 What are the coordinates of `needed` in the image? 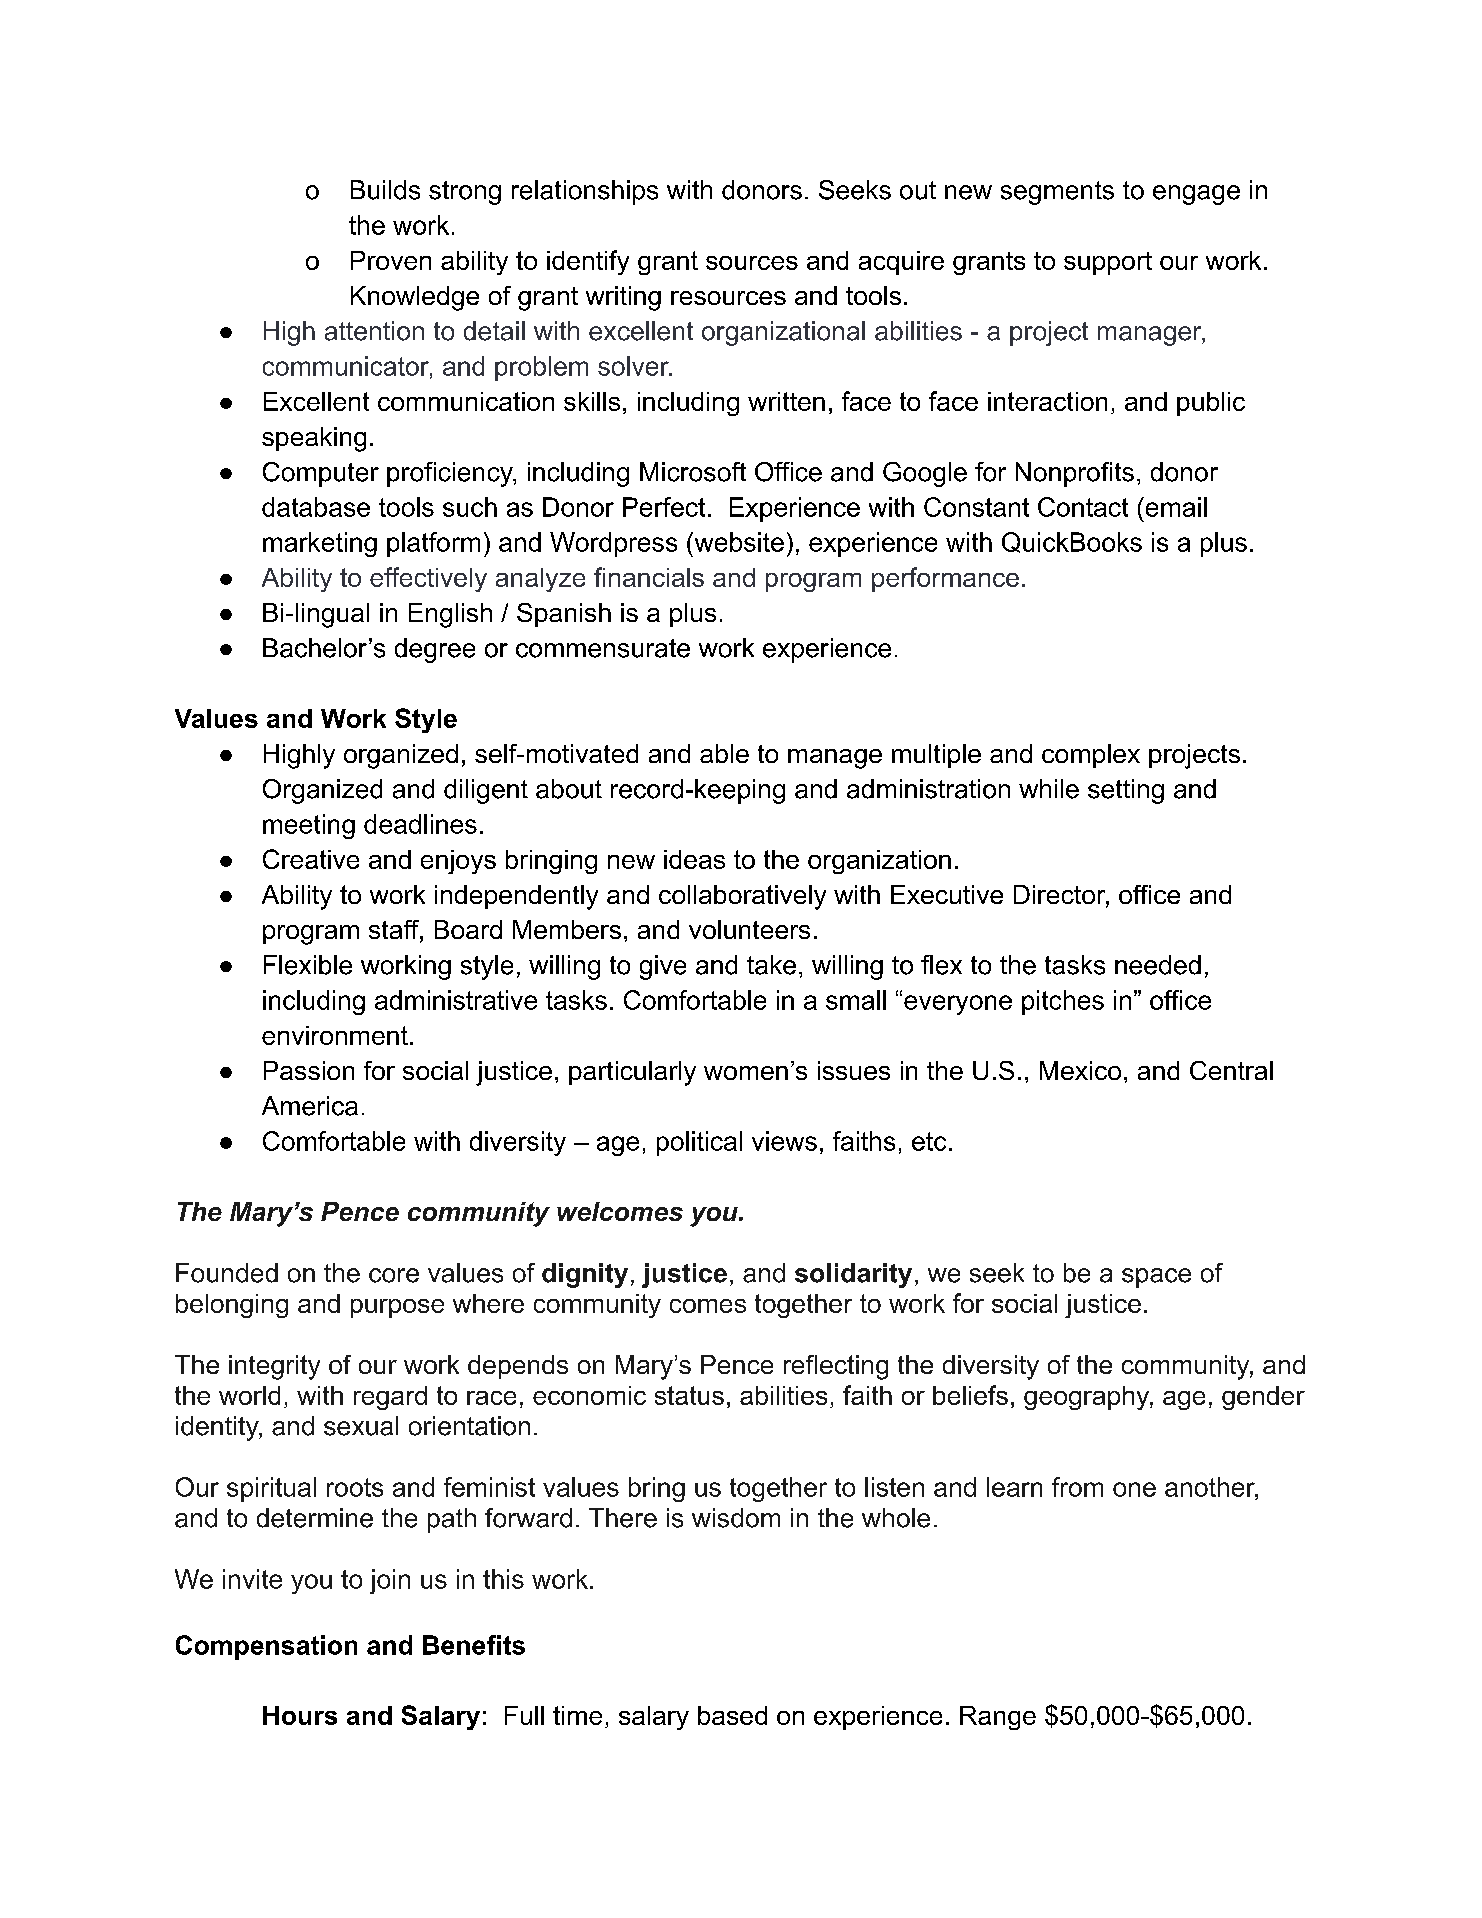 It's located at (1158, 965).
